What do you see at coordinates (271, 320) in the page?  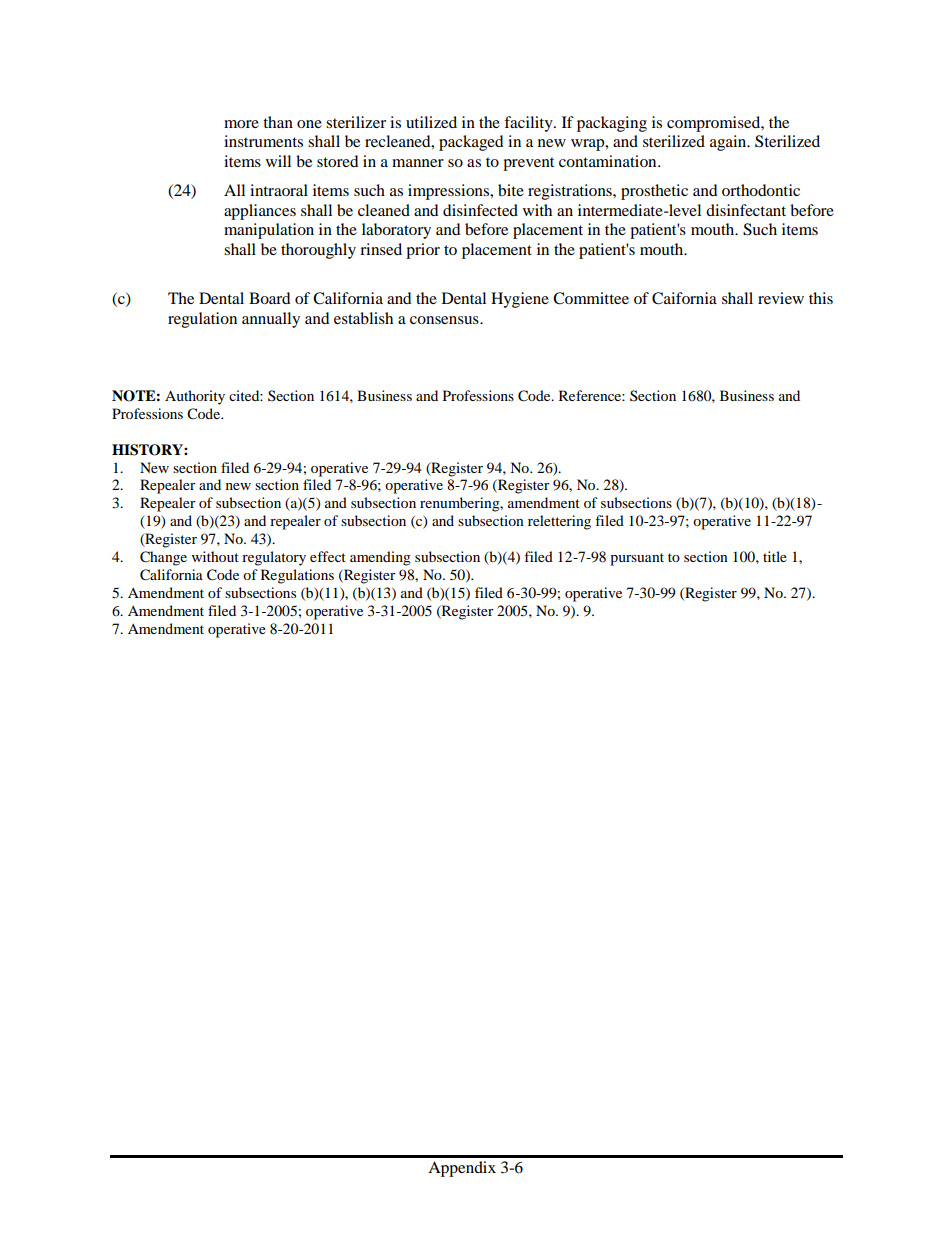 I see `annually` at bounding box center [271, 320].
